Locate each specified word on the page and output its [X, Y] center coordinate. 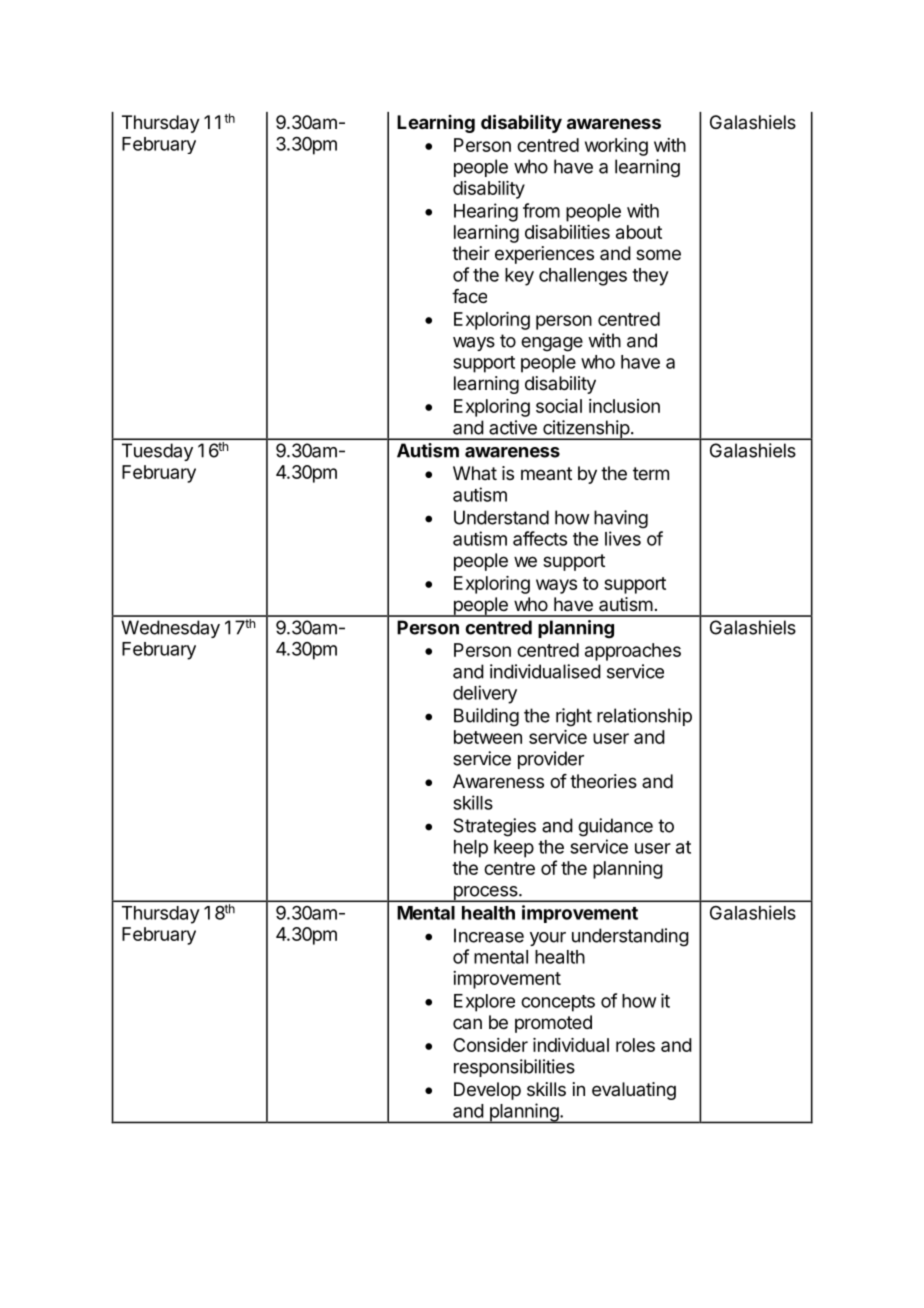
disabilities [567, 232]
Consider [490, 1045]
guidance [615, 827]
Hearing [486, 212]
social [559, 406]
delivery [485, 694]
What [475, 473]
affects [540, 538]
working [616, 147]
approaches [633, 652]
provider [551, 760]
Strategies [494, 827]
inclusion [624, 406]
